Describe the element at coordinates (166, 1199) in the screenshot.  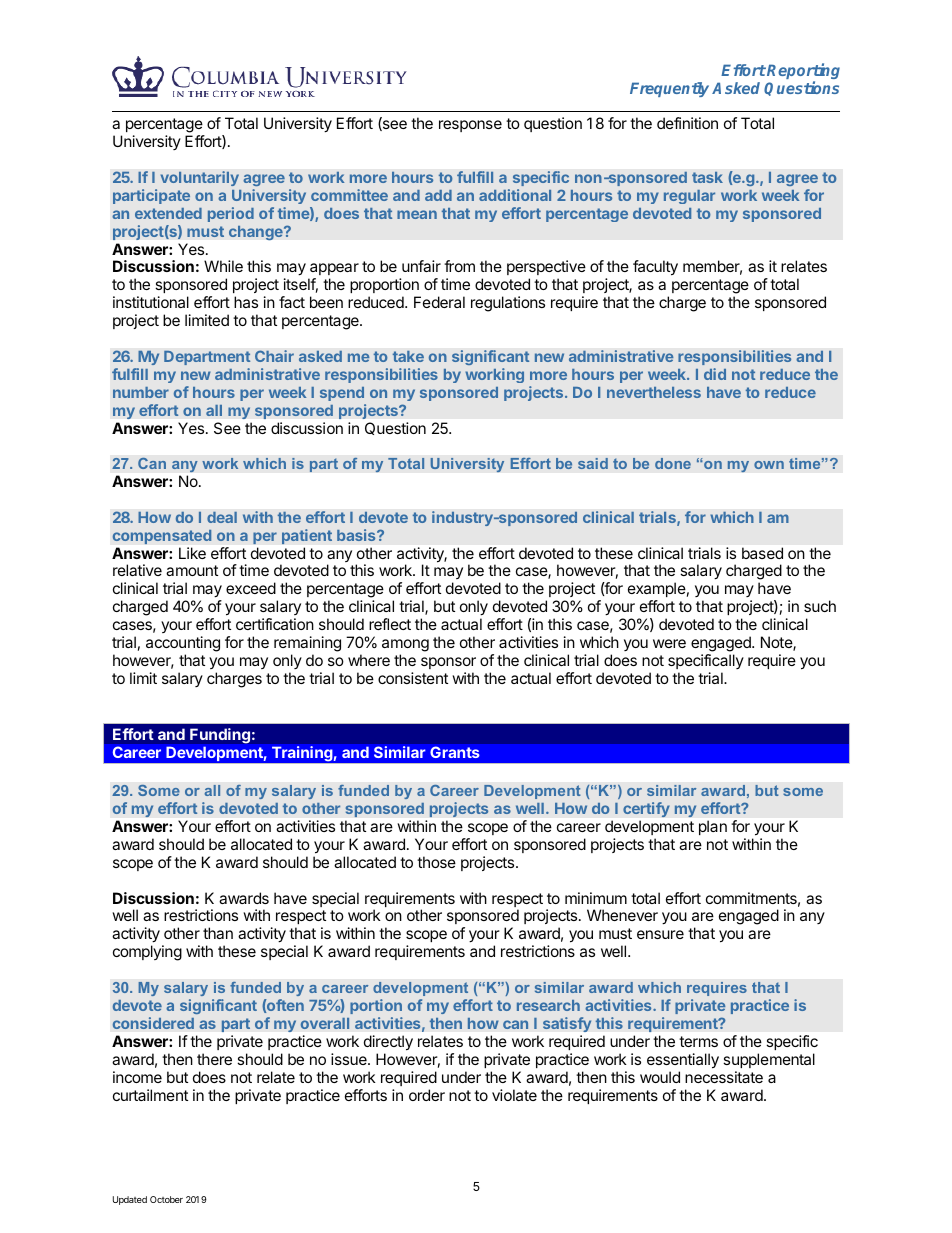
I see `October` at that location.
